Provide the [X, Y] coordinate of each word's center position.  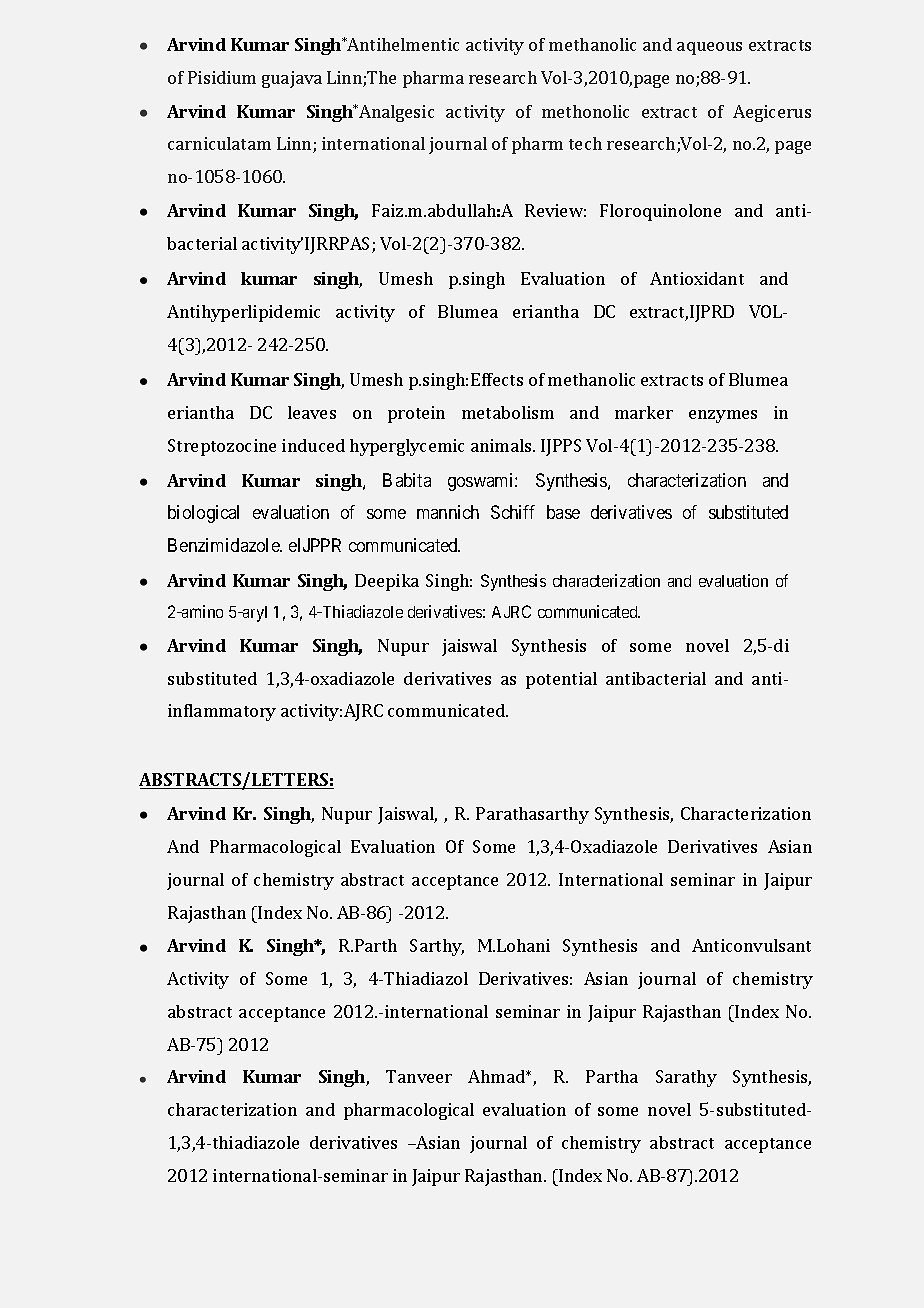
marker [644, 412]
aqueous [709, 48]
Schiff [513, 512]
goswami [482, 482]
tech [585, 143]
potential [561, 680]
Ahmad [497, 1076]
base [563, 512]
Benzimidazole [224, 545]
